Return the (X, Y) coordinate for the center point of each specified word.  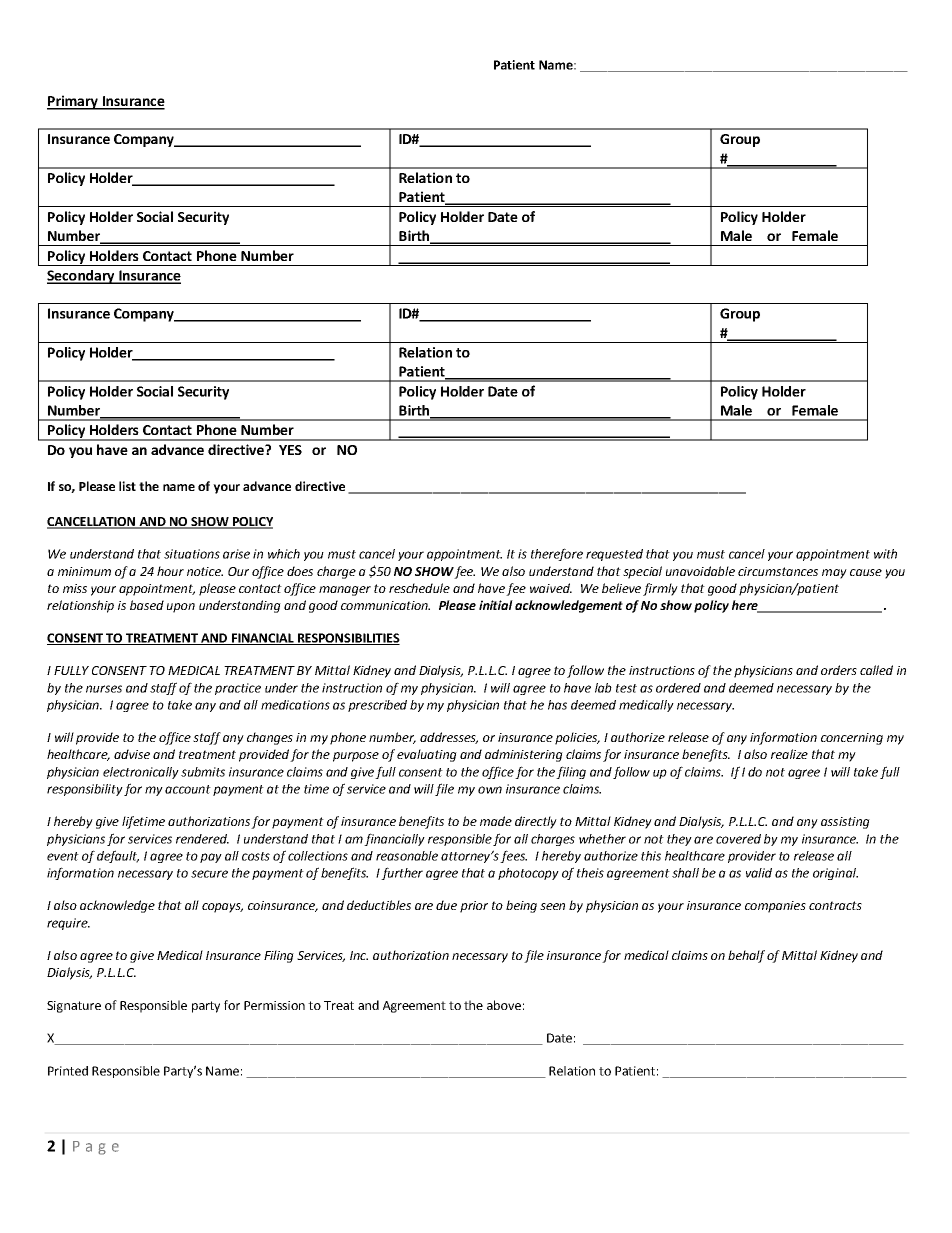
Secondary (82, 277)
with (885, 554)
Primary (73, 102)
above (504, 1005)
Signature (74, 1007)
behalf (746, 956)
